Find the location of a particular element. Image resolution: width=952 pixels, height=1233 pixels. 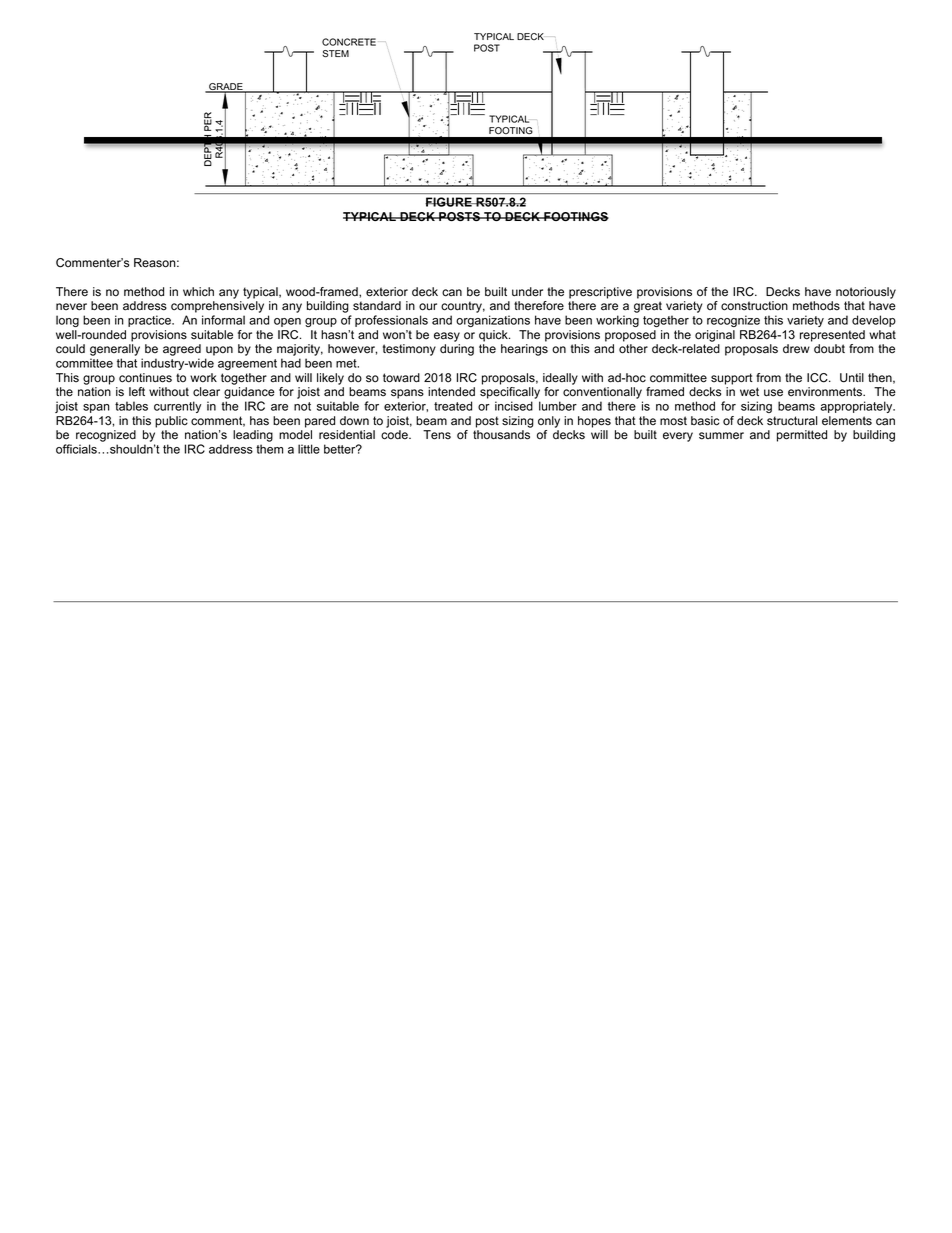

notoriously is located at coordinates (866, 293).
